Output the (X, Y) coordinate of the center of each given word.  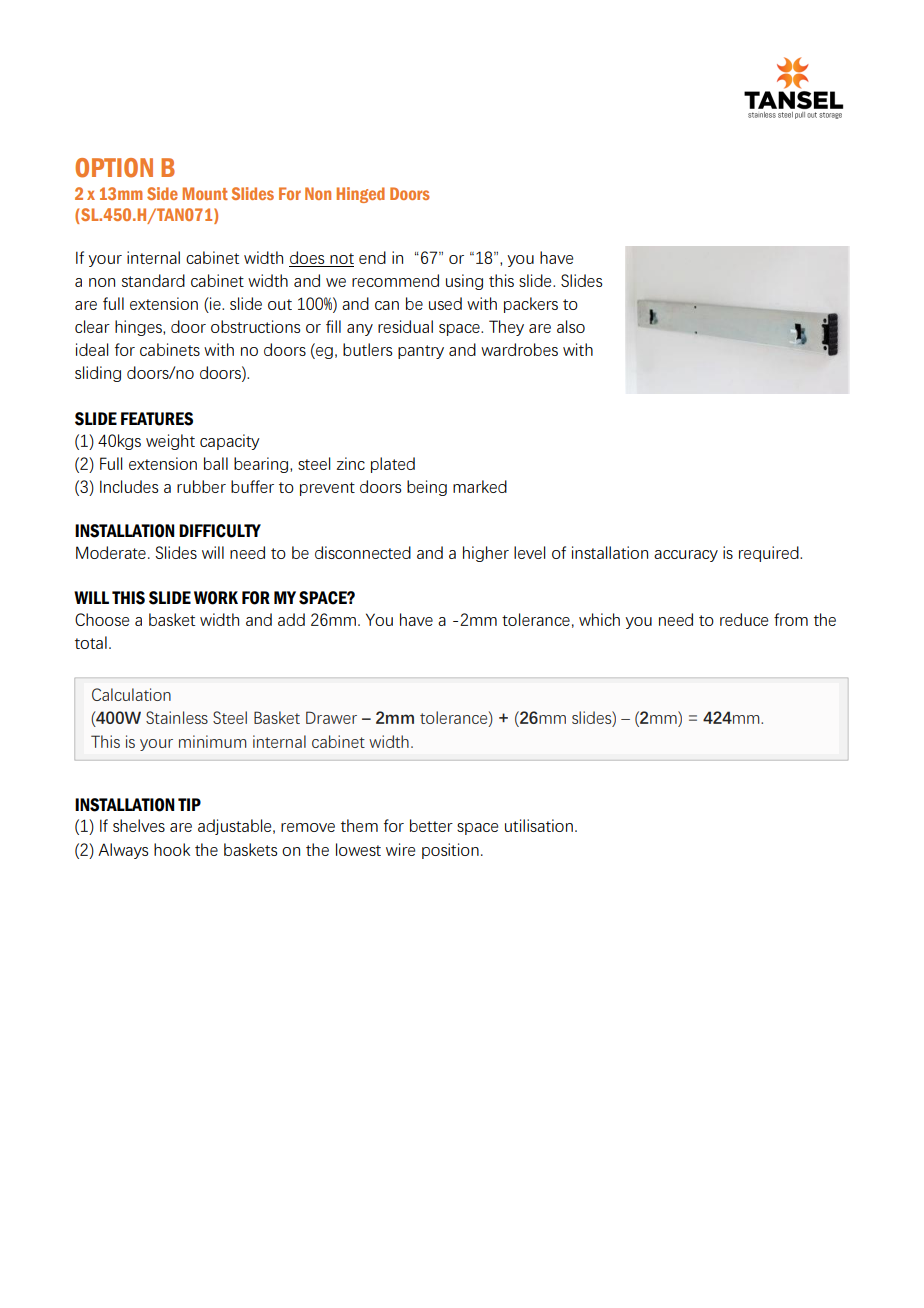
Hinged (361, 195)
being (427, 488)
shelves (139, 825)
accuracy (686, 556)
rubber (201, 486)
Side (162, 193)
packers (531, 305)
